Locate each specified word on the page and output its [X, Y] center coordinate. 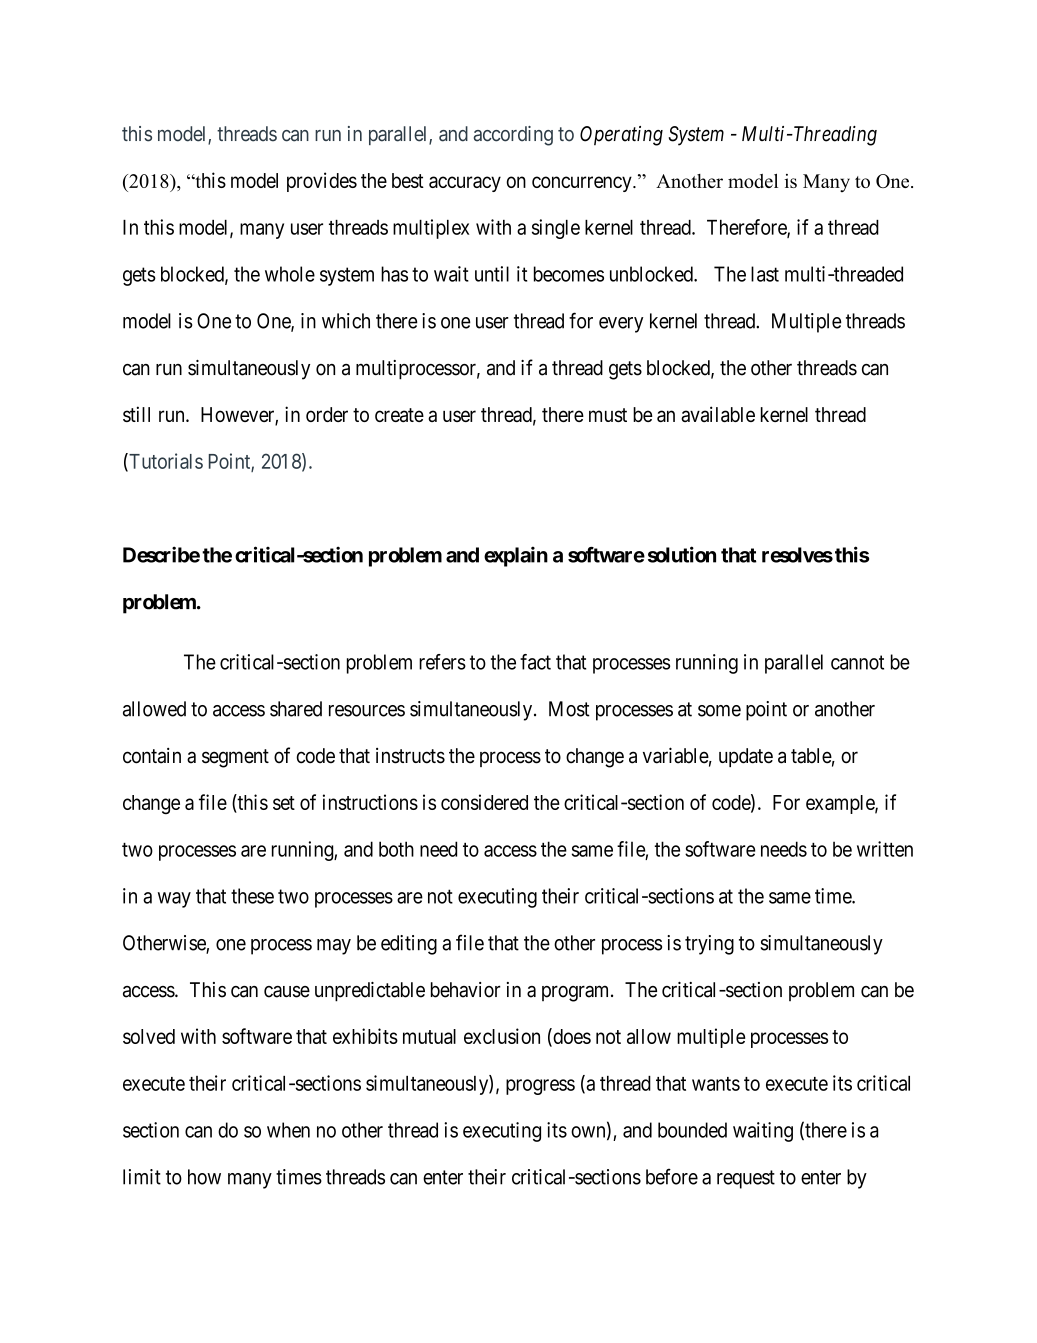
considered [484, 802]
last [765, 274]
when [288, 1130]
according [513, 136]
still [136, 414]
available [718, 414]
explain [516, 556]
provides [322, 182]
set [284, 803]
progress [540, 1087]
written [885, 849]
